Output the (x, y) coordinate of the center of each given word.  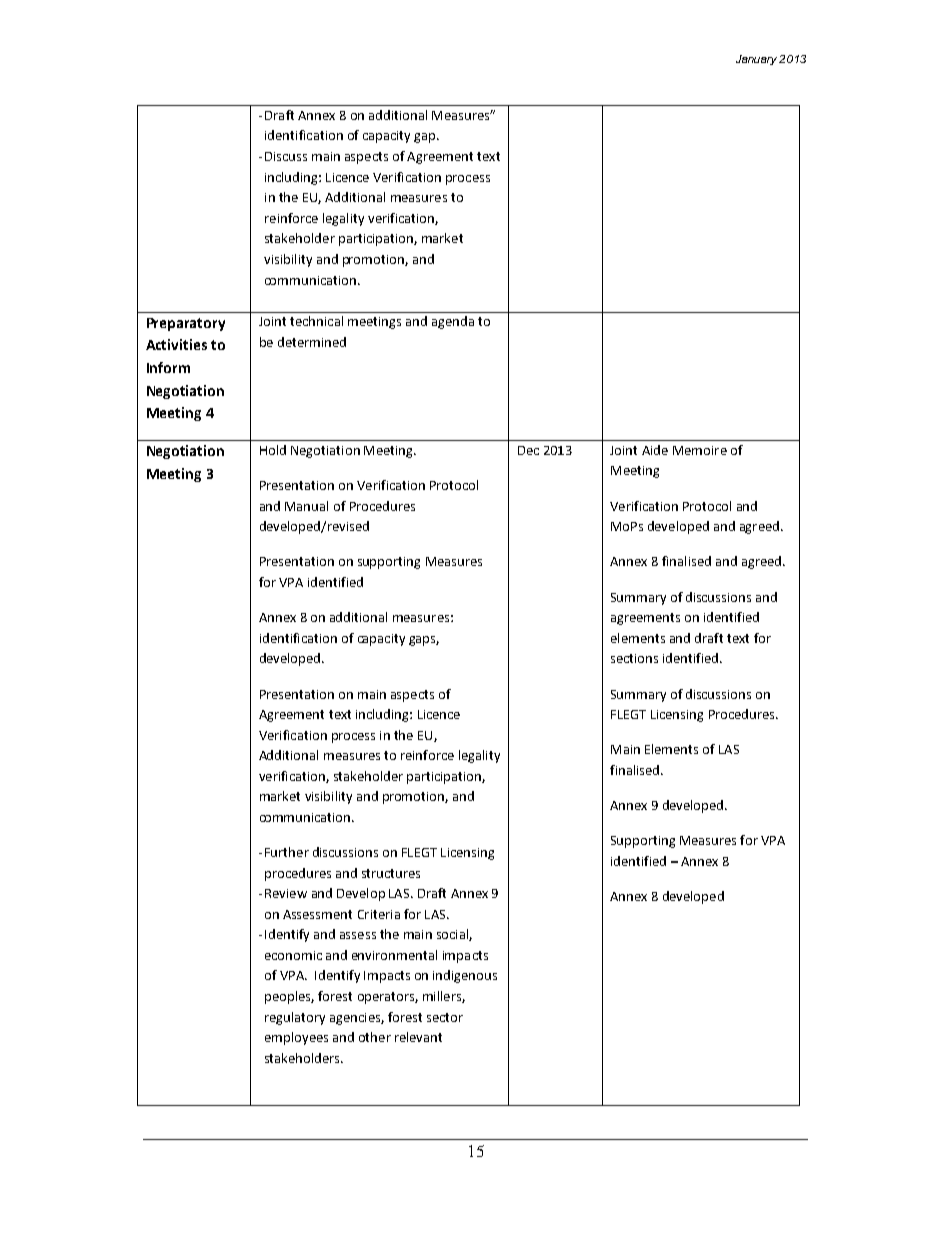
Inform (168, 367)
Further (287, 852)
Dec (528, 450)
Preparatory (186, 324)
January (758, 60)
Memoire (700, 450)
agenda (453, 322)
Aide (655, 450)
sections (634, 658)
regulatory (295, 1018)
